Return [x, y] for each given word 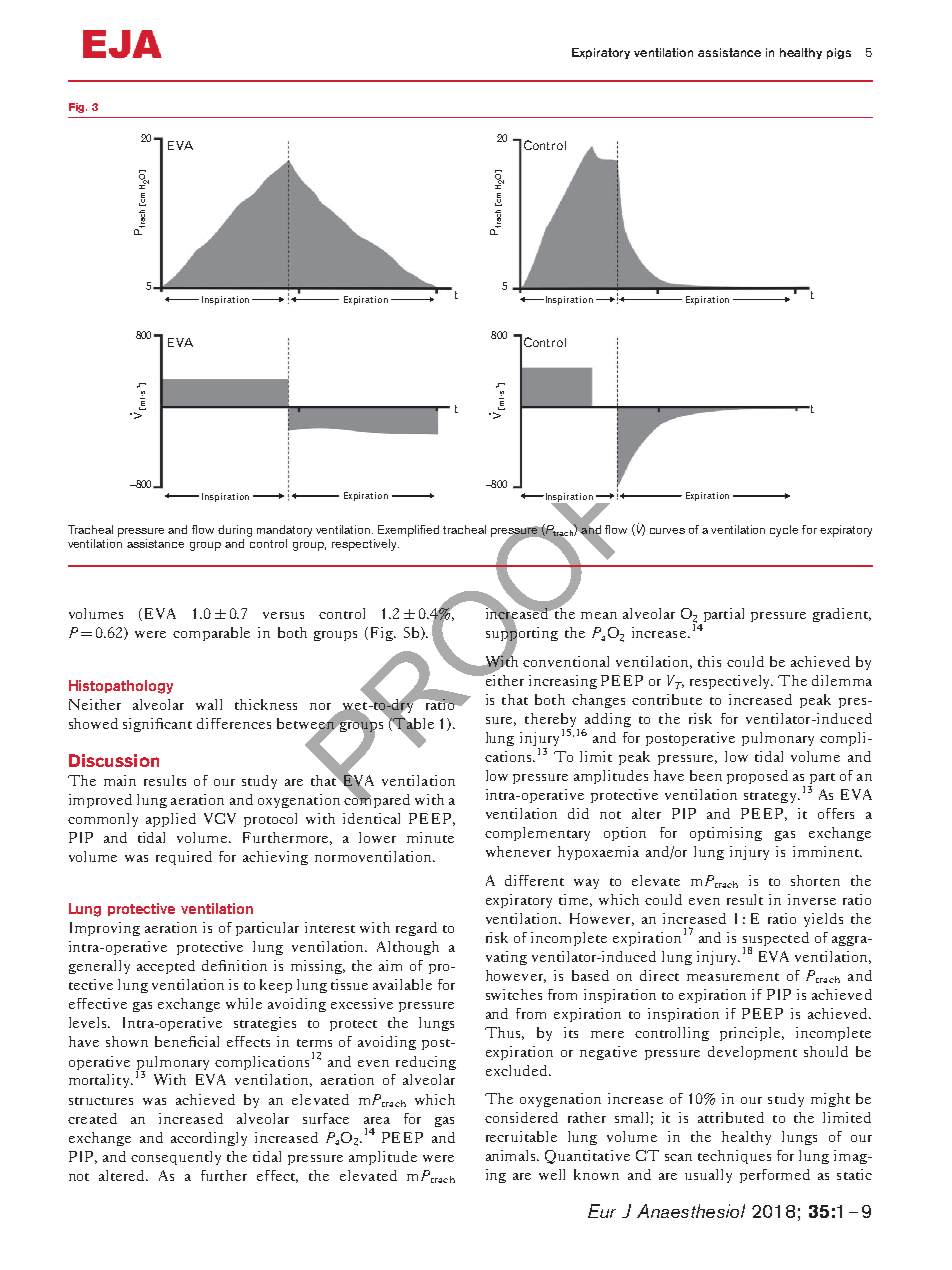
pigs [839, 53]
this [709, 661]
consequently [176, 1158]
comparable [211, 634]
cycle [784, 531]
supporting [522, 634]
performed [775, 1176]
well [552, 1174]
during [235, 532]
